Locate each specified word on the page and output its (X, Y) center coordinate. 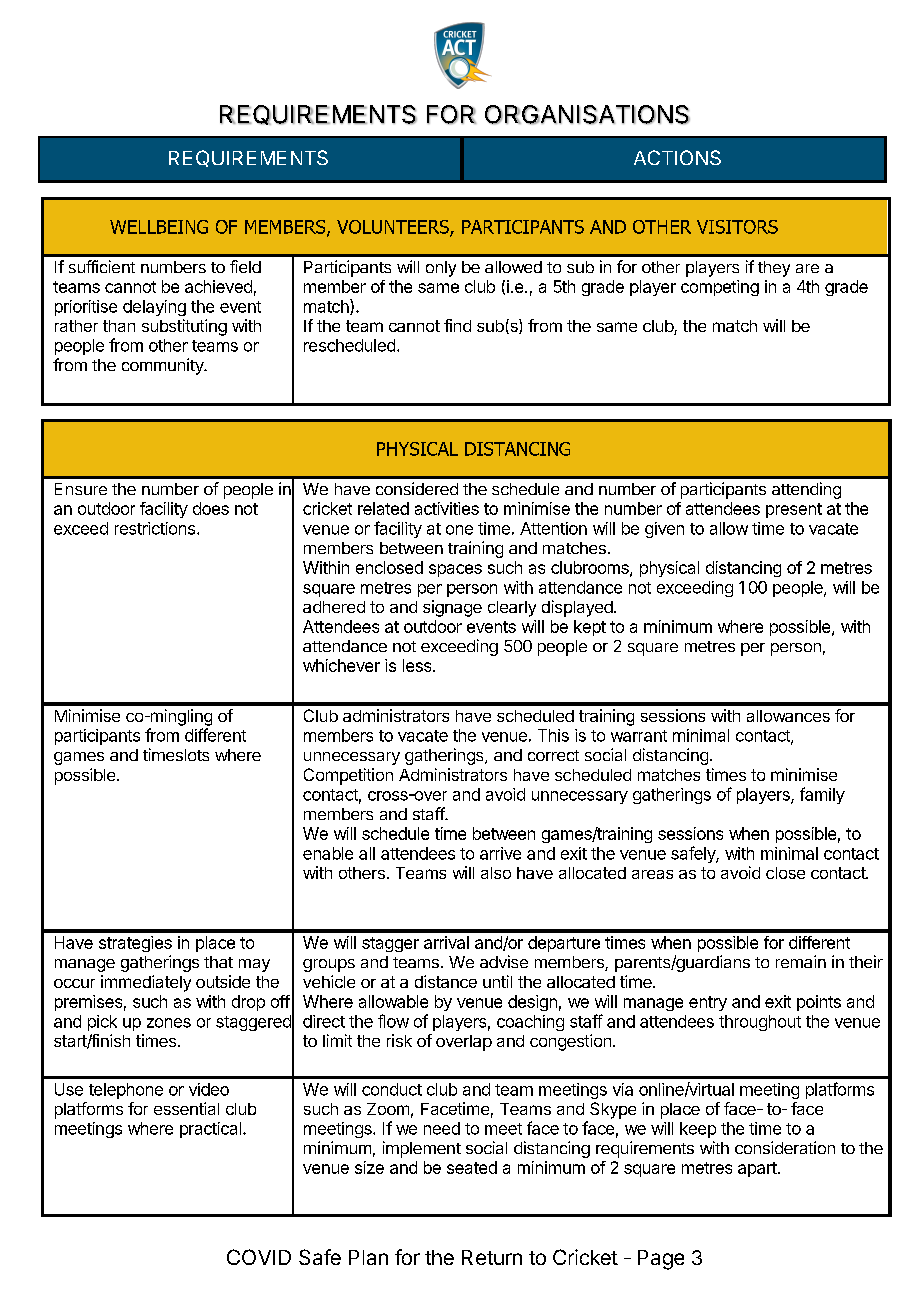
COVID (259, 1257)
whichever (341, 665)
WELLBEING (159, 227)
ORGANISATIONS (587, 114)
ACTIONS (677, 157)
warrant (639, 736)
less (418, 665)
